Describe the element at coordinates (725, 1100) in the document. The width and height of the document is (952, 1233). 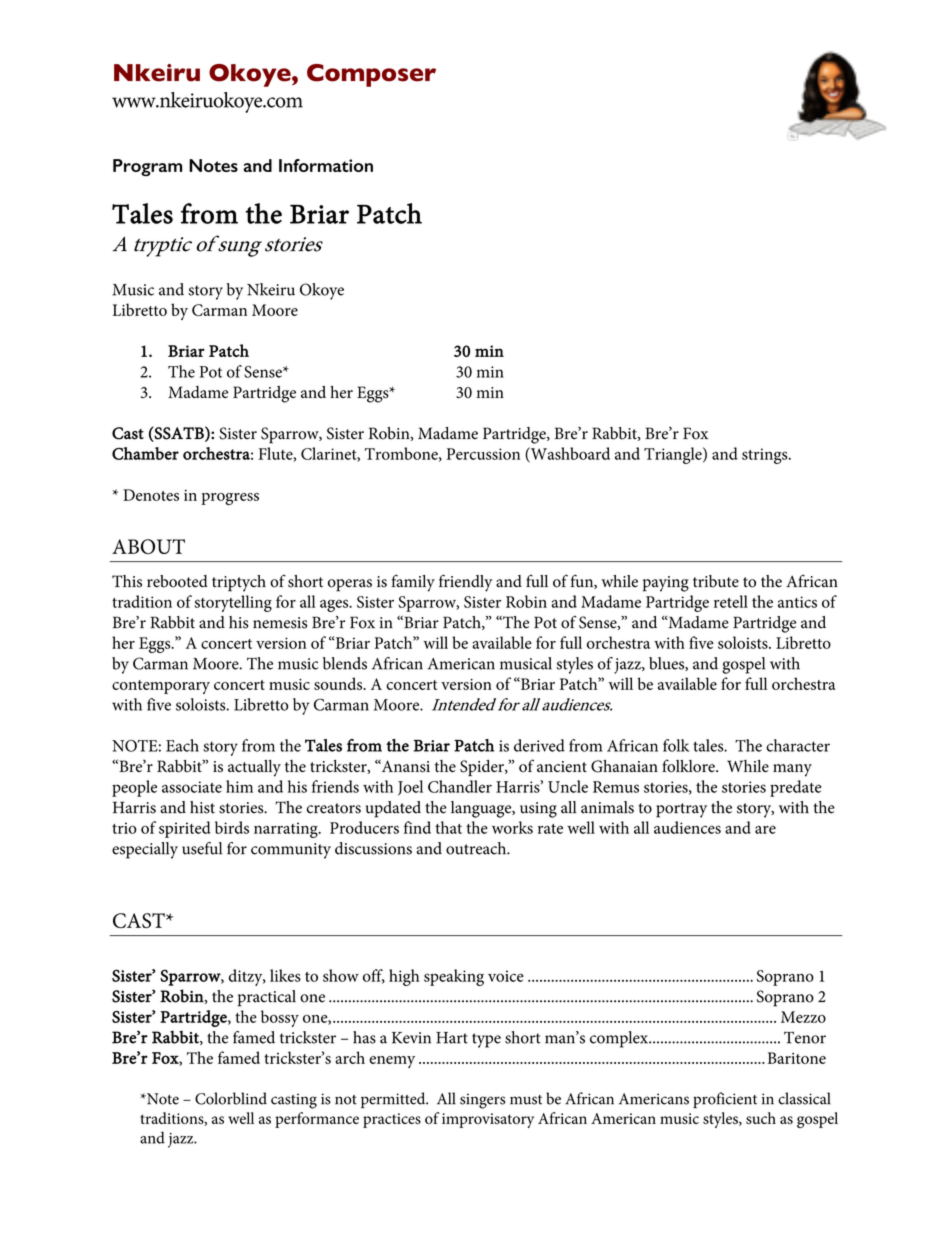
I see `proficient` at that location.
